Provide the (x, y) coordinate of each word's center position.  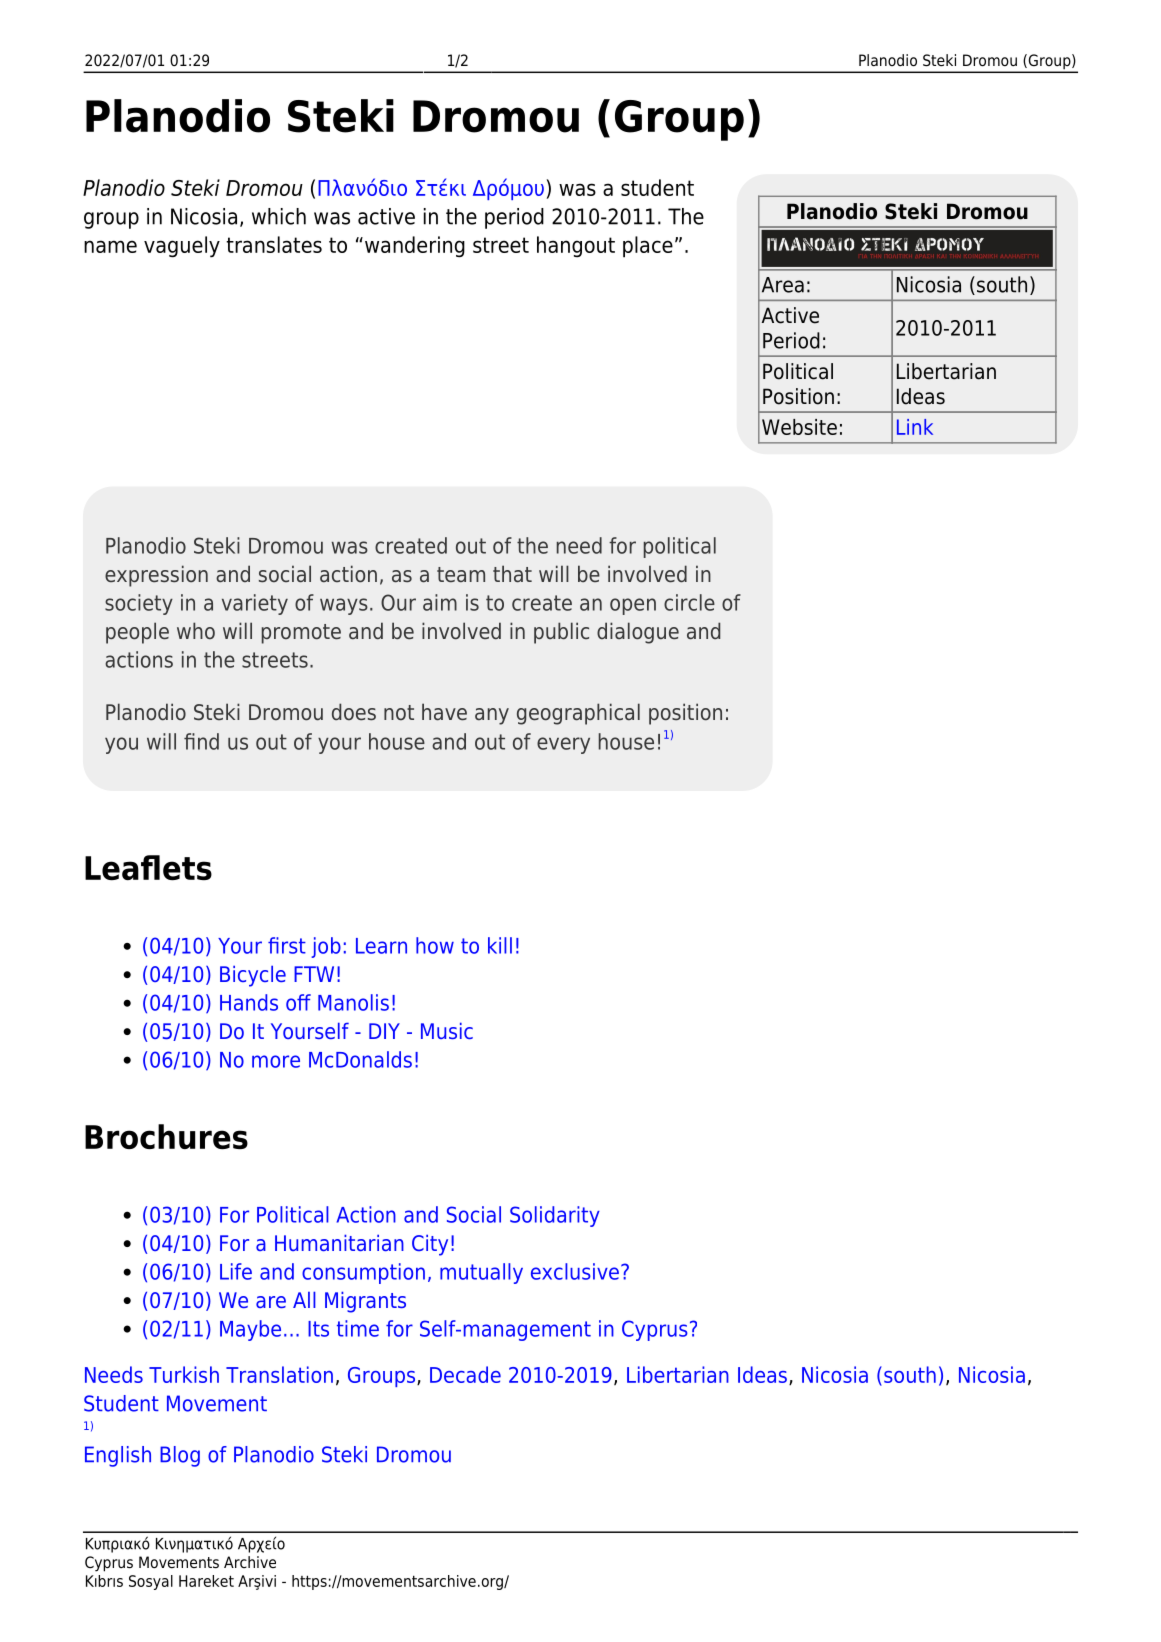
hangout (576, 246)
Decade (465, 1374)
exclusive (575, 1271)
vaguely (182, 247)
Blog (180, 1456)
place (648, 247)
